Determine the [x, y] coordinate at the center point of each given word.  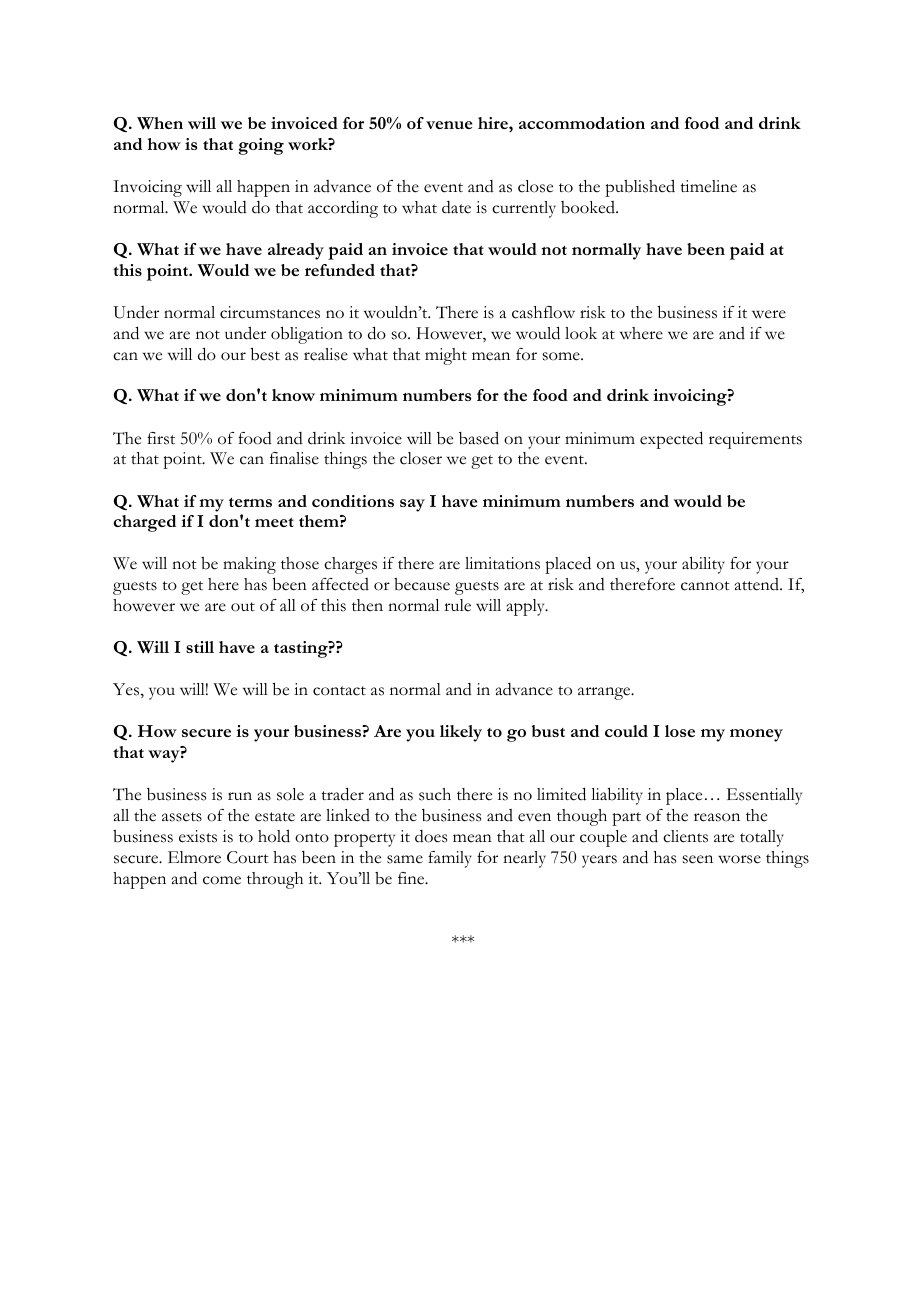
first [161, 438]
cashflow [543, 312]
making [249, 565]
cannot [705, 586]
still [200, 647]
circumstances [270, 312]
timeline [708, 186]
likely [461, 733]
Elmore [194, 857]
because [422, 584]
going [261, 146]
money [756, 735]
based [479, 438]
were [769, 314]
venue [449, 125]
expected [671, 440]
